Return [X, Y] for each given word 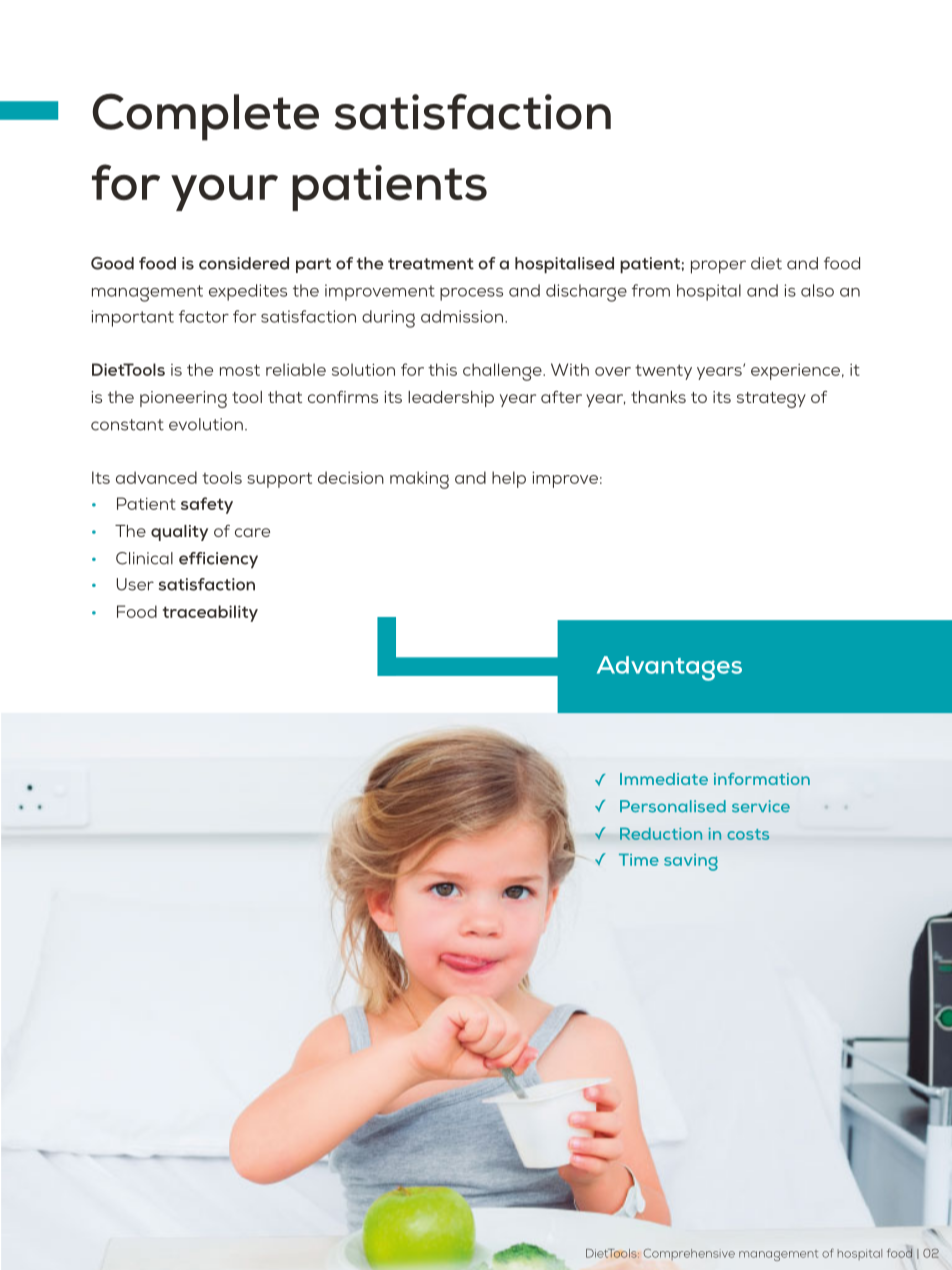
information [762, 779]
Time [639, 859]
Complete [205, 117]
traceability [210, 613]
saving [691, 862]
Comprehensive [689, 1254]
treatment [431, 264]
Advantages [669, 668]
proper [718, 267]
